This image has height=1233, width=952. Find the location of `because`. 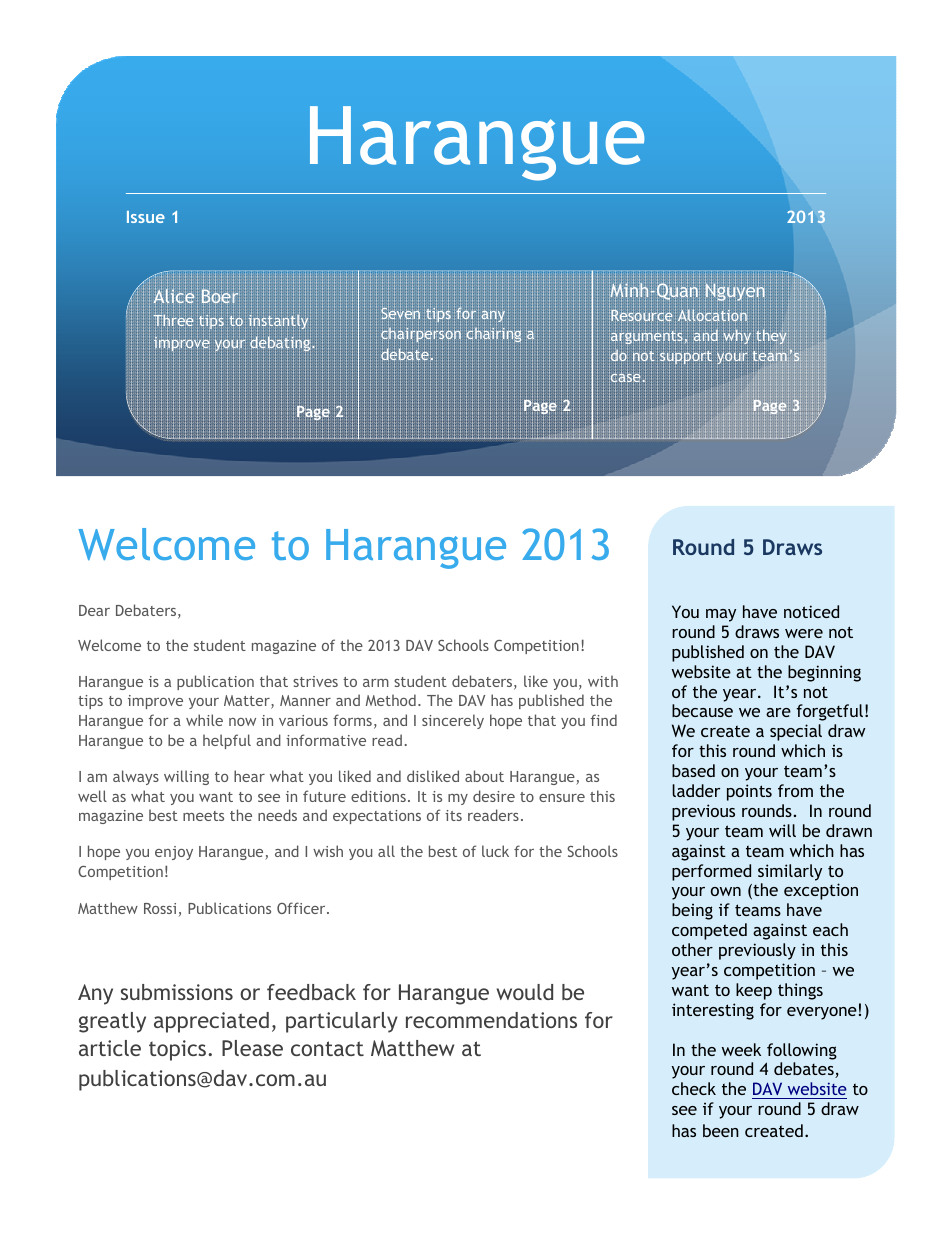

because is located at coordinates (702, 710).
